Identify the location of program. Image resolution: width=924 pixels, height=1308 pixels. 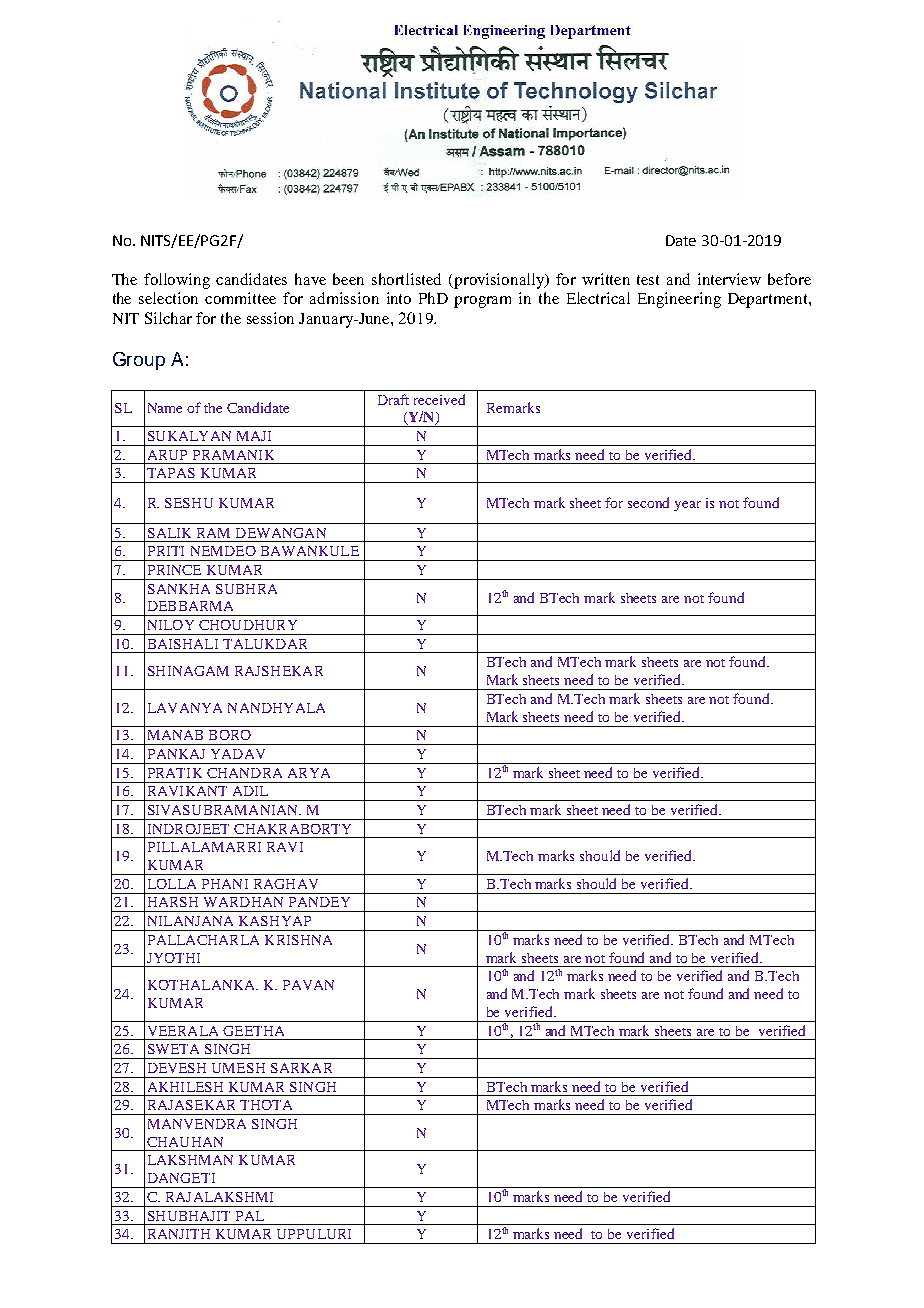
(482, 302).
